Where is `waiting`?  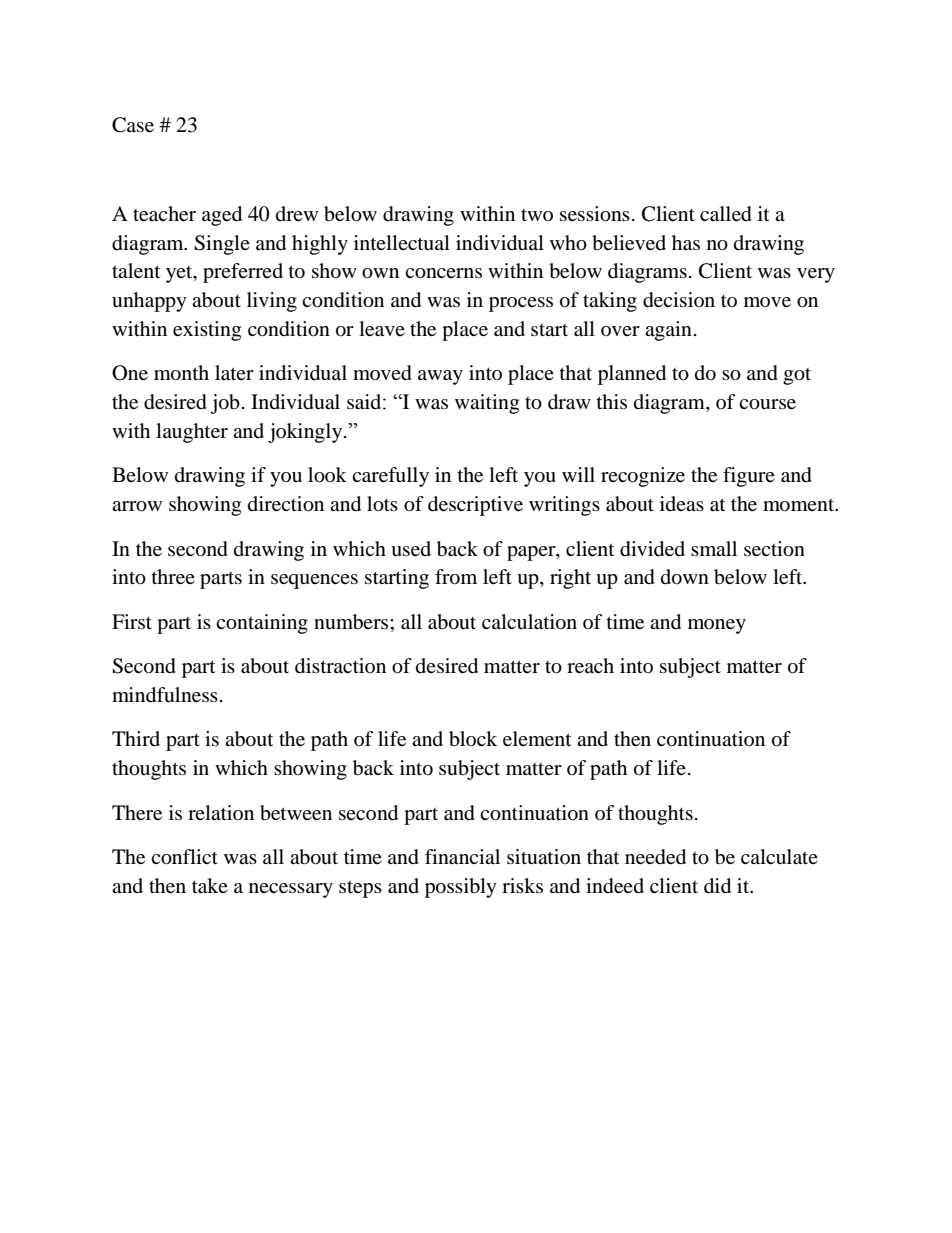
waiting is located at coordinates (487, 404).
